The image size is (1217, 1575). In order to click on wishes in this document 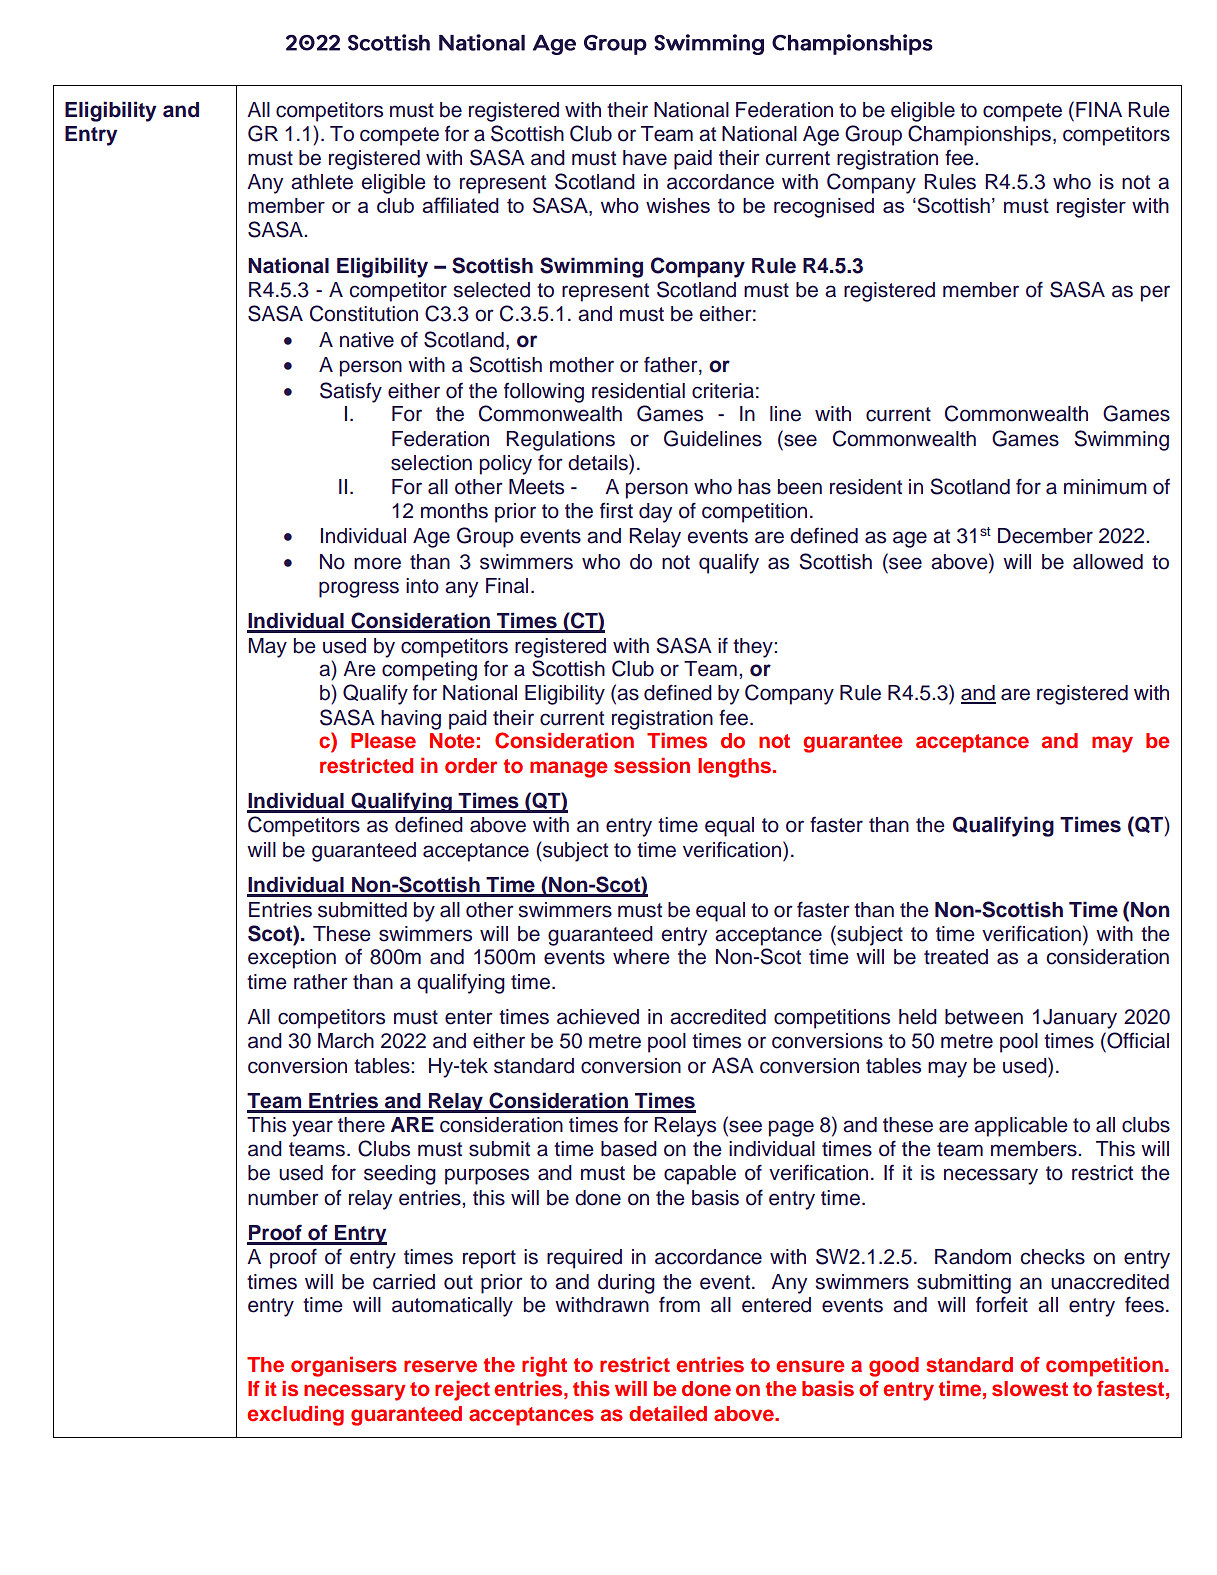, I will do `click(678, 205)`.
